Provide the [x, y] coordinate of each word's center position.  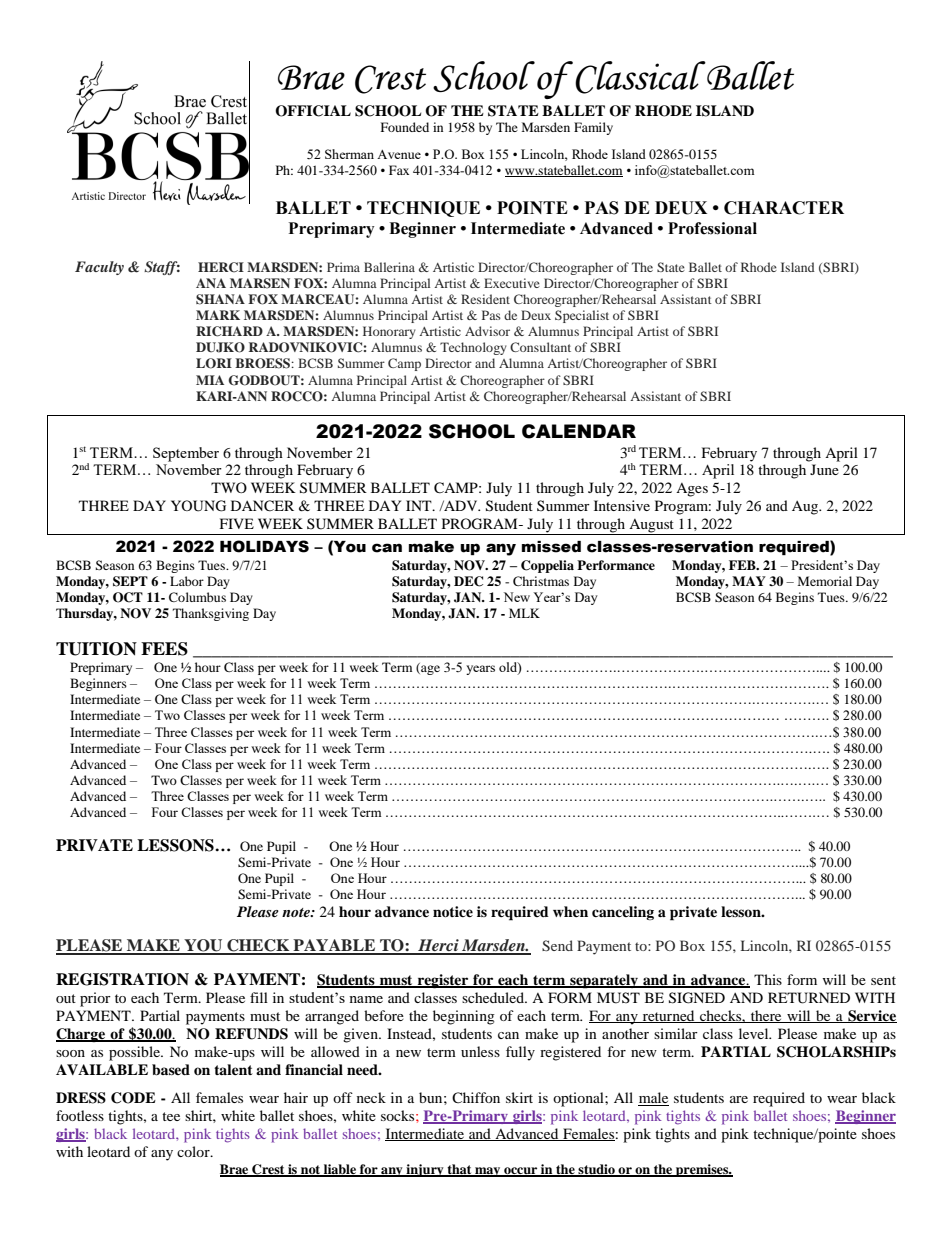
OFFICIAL [313, 111]
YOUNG [198, 506]
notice [453, 912]
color [194, 1151]
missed [551, 547]
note [297, 912]
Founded [405, 127]
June [824, 469]
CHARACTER [784, 208]
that [459, 1170]
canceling [623, 913]
